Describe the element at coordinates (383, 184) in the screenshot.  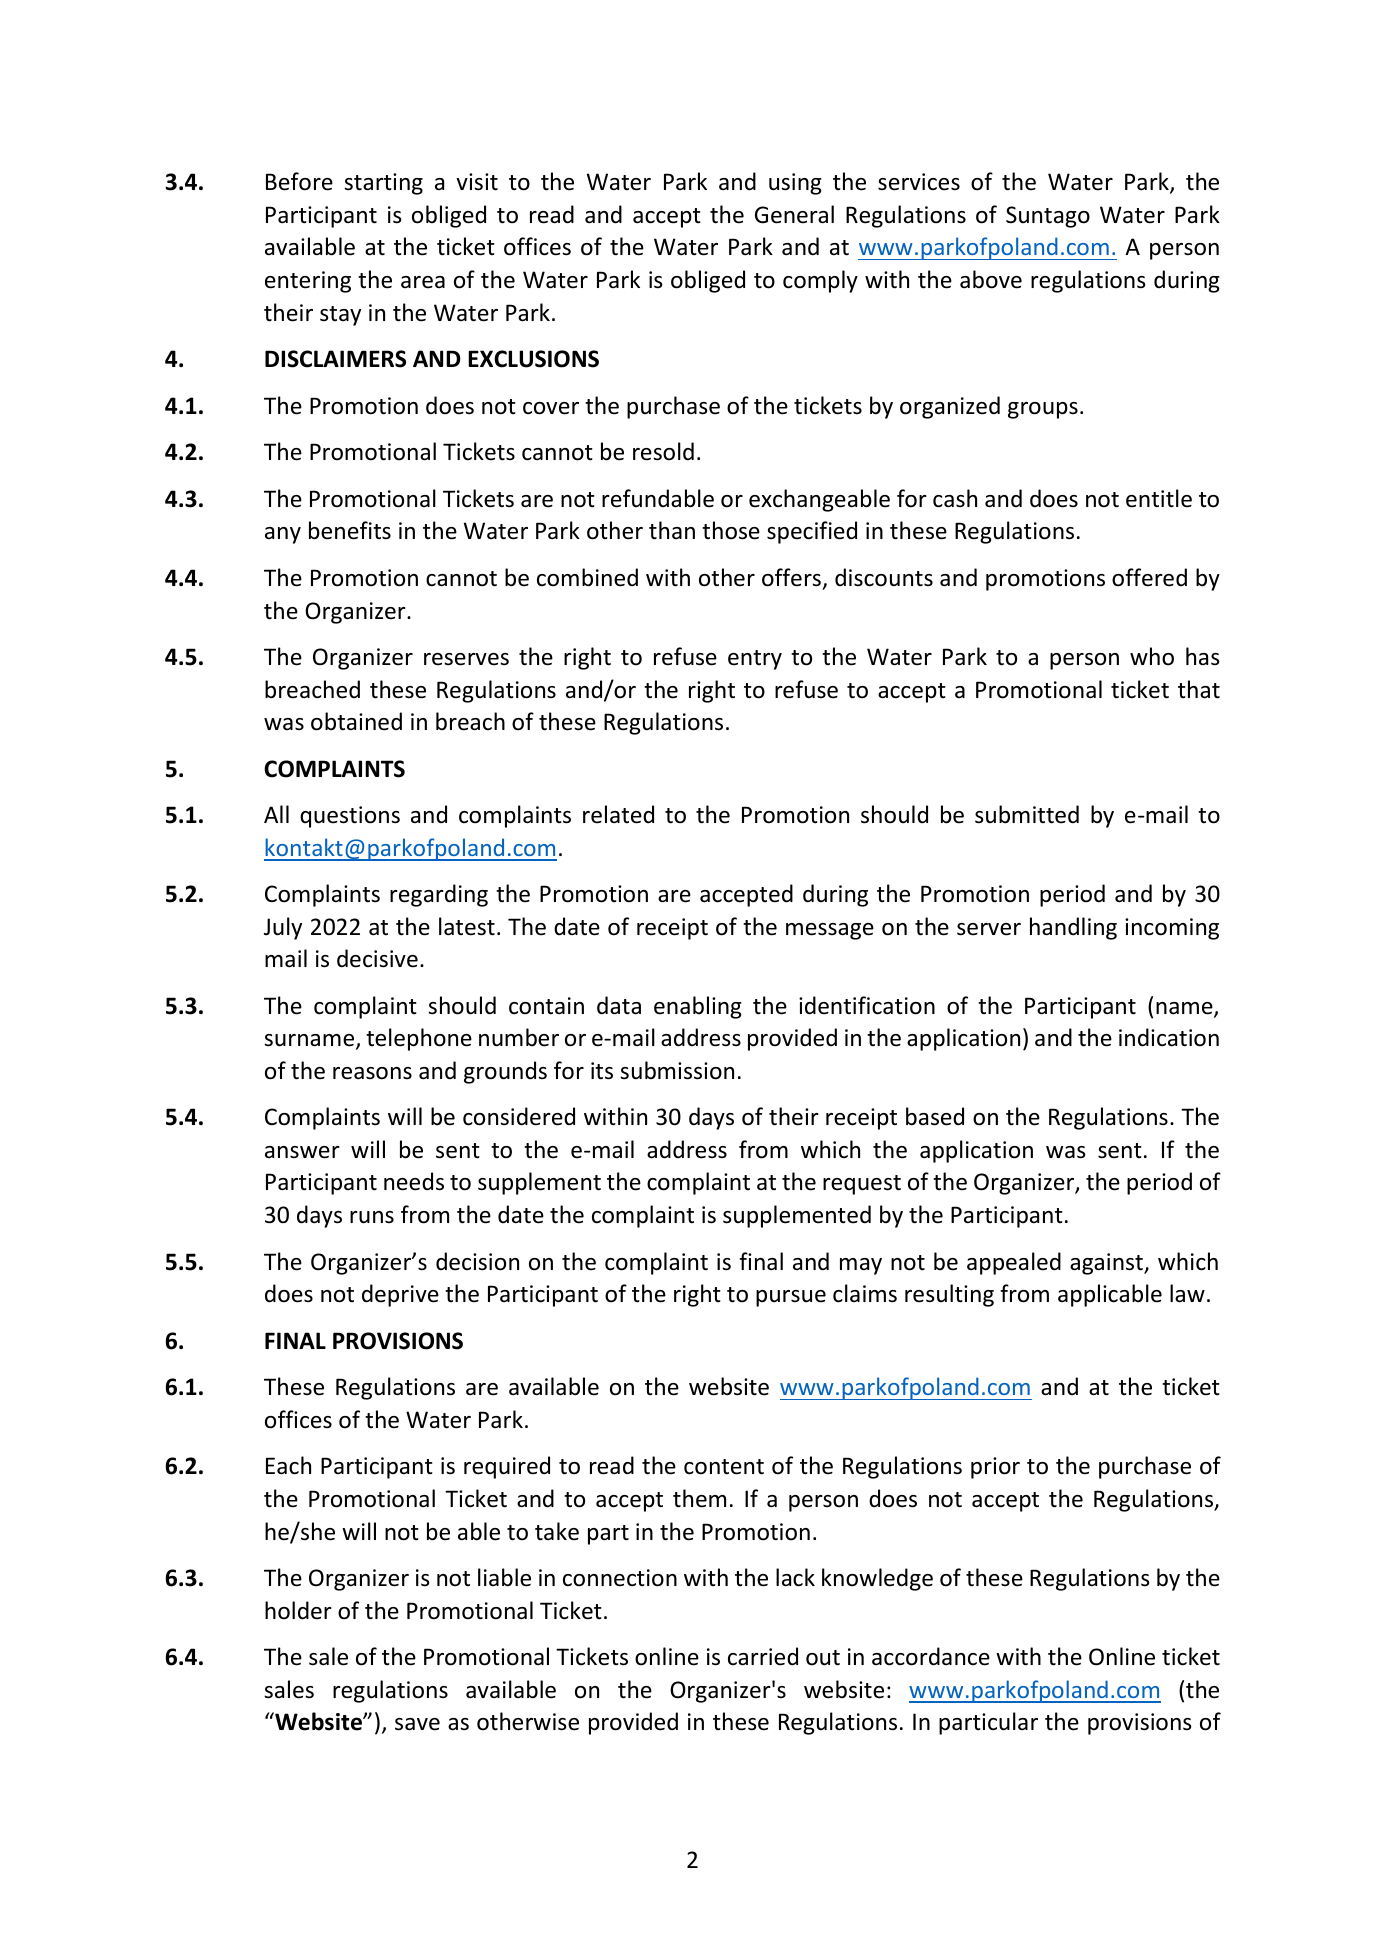
I see `starting` at that location.
